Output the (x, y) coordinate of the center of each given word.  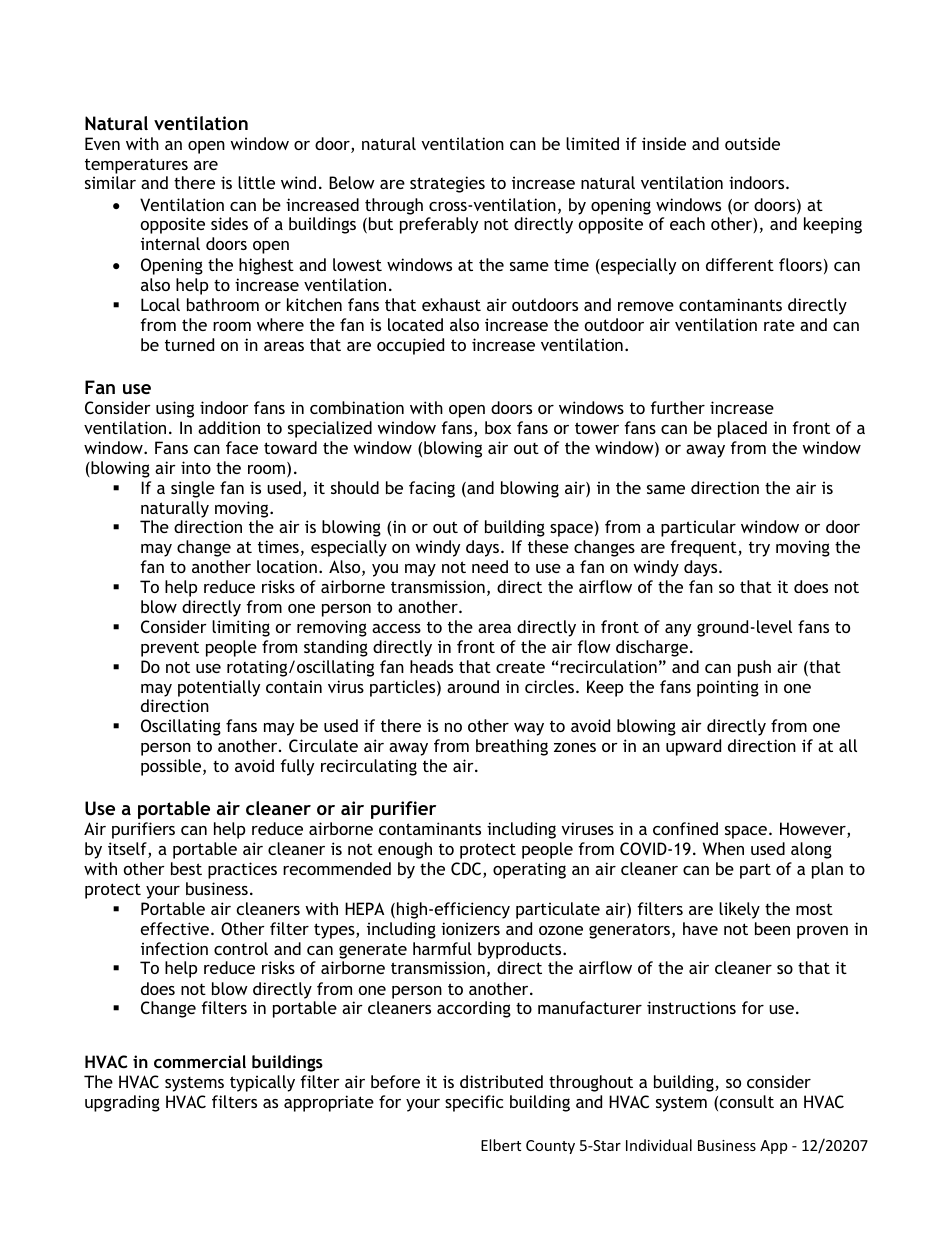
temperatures (136, 166)
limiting (241, 628)
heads (431, 666)
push (754, 668)
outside (752, 143)
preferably (439, 225)
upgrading (122, 1103)
